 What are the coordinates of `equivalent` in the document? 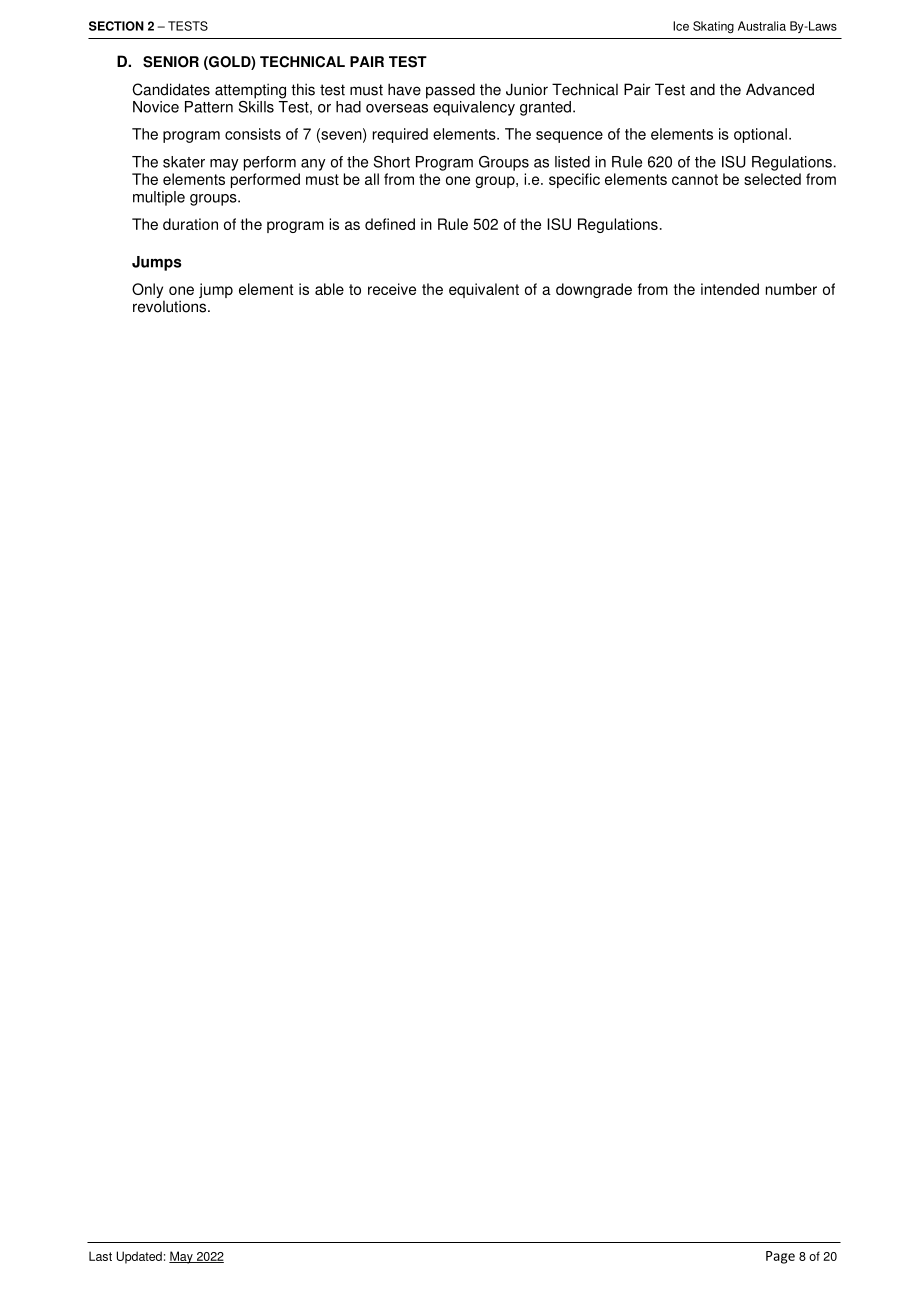 It's located at (484, 290).
